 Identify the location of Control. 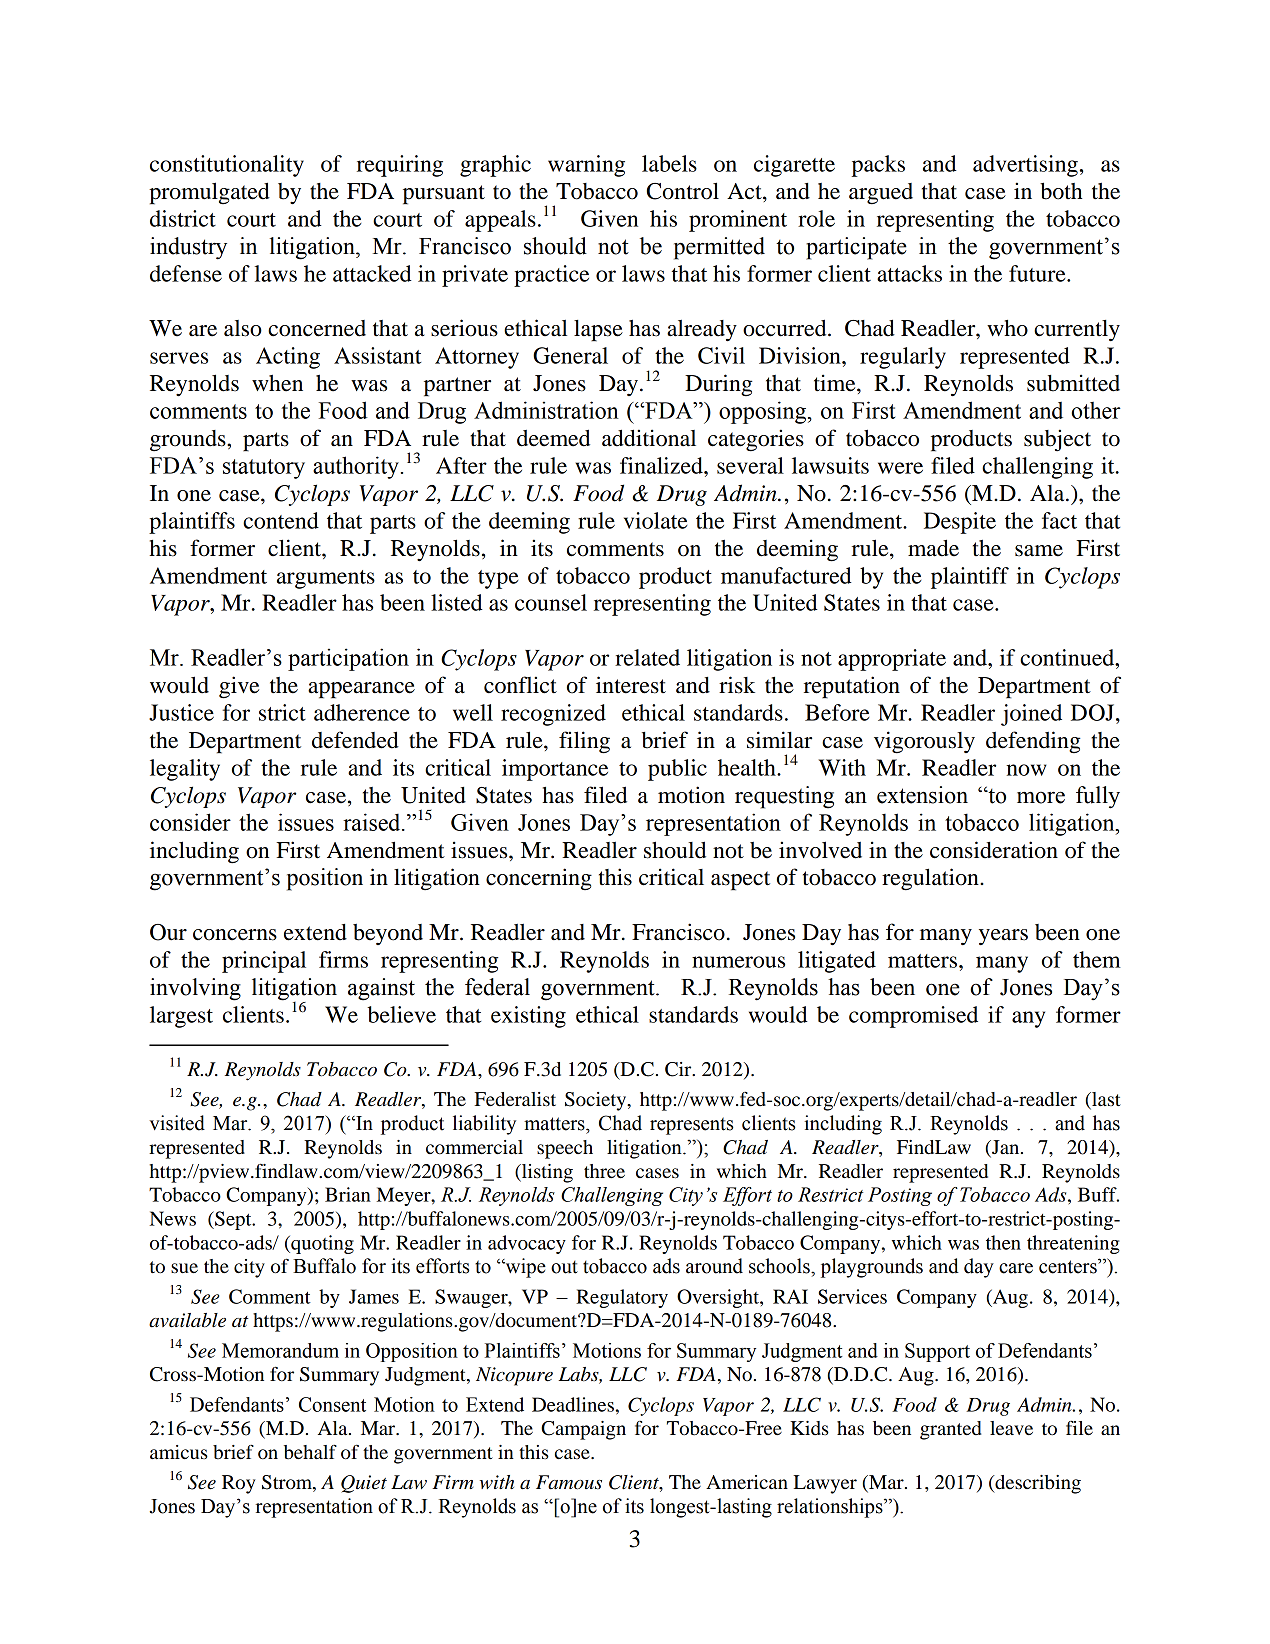
(683, 191).
